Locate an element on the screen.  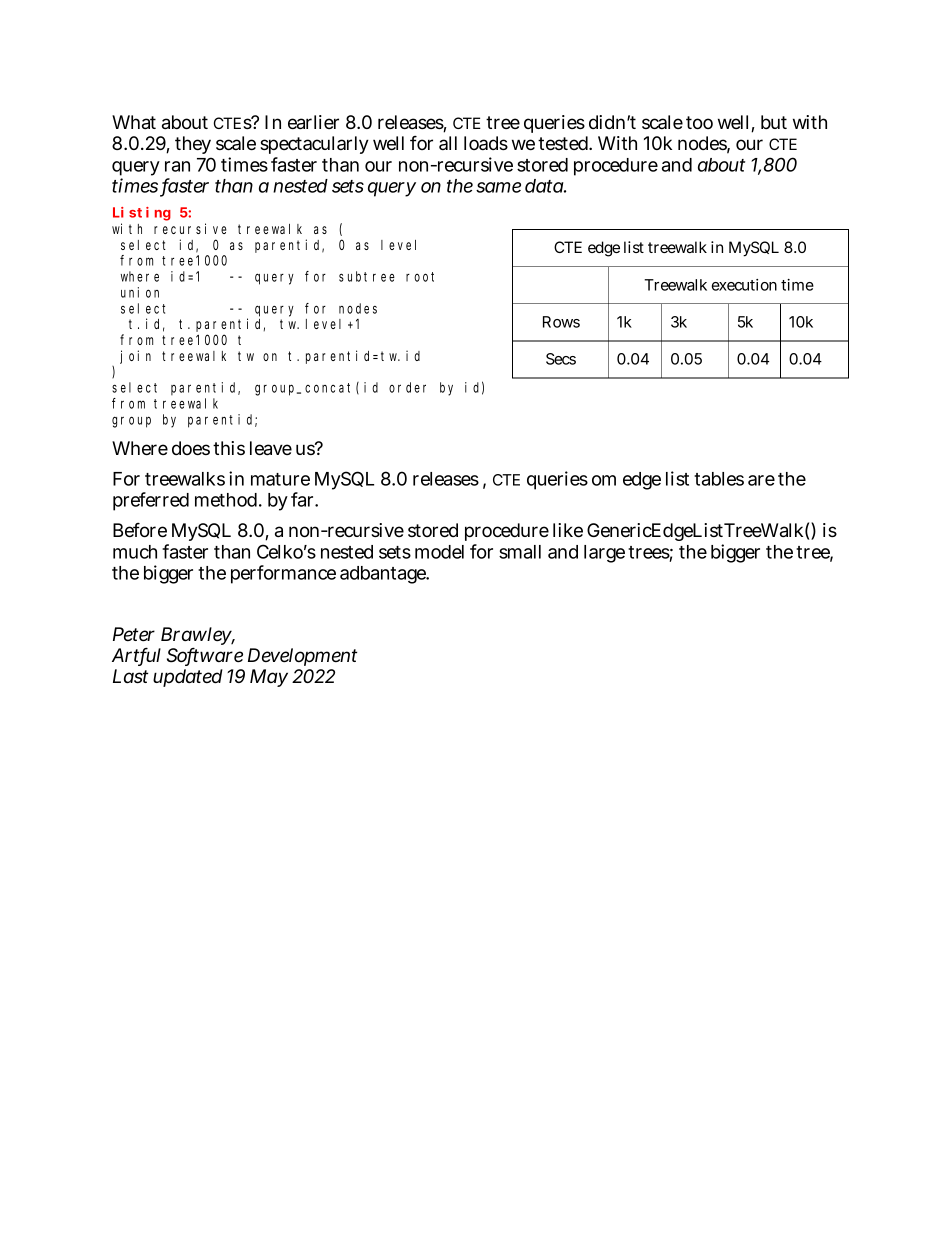
union is located at coordinates (140, 292).
